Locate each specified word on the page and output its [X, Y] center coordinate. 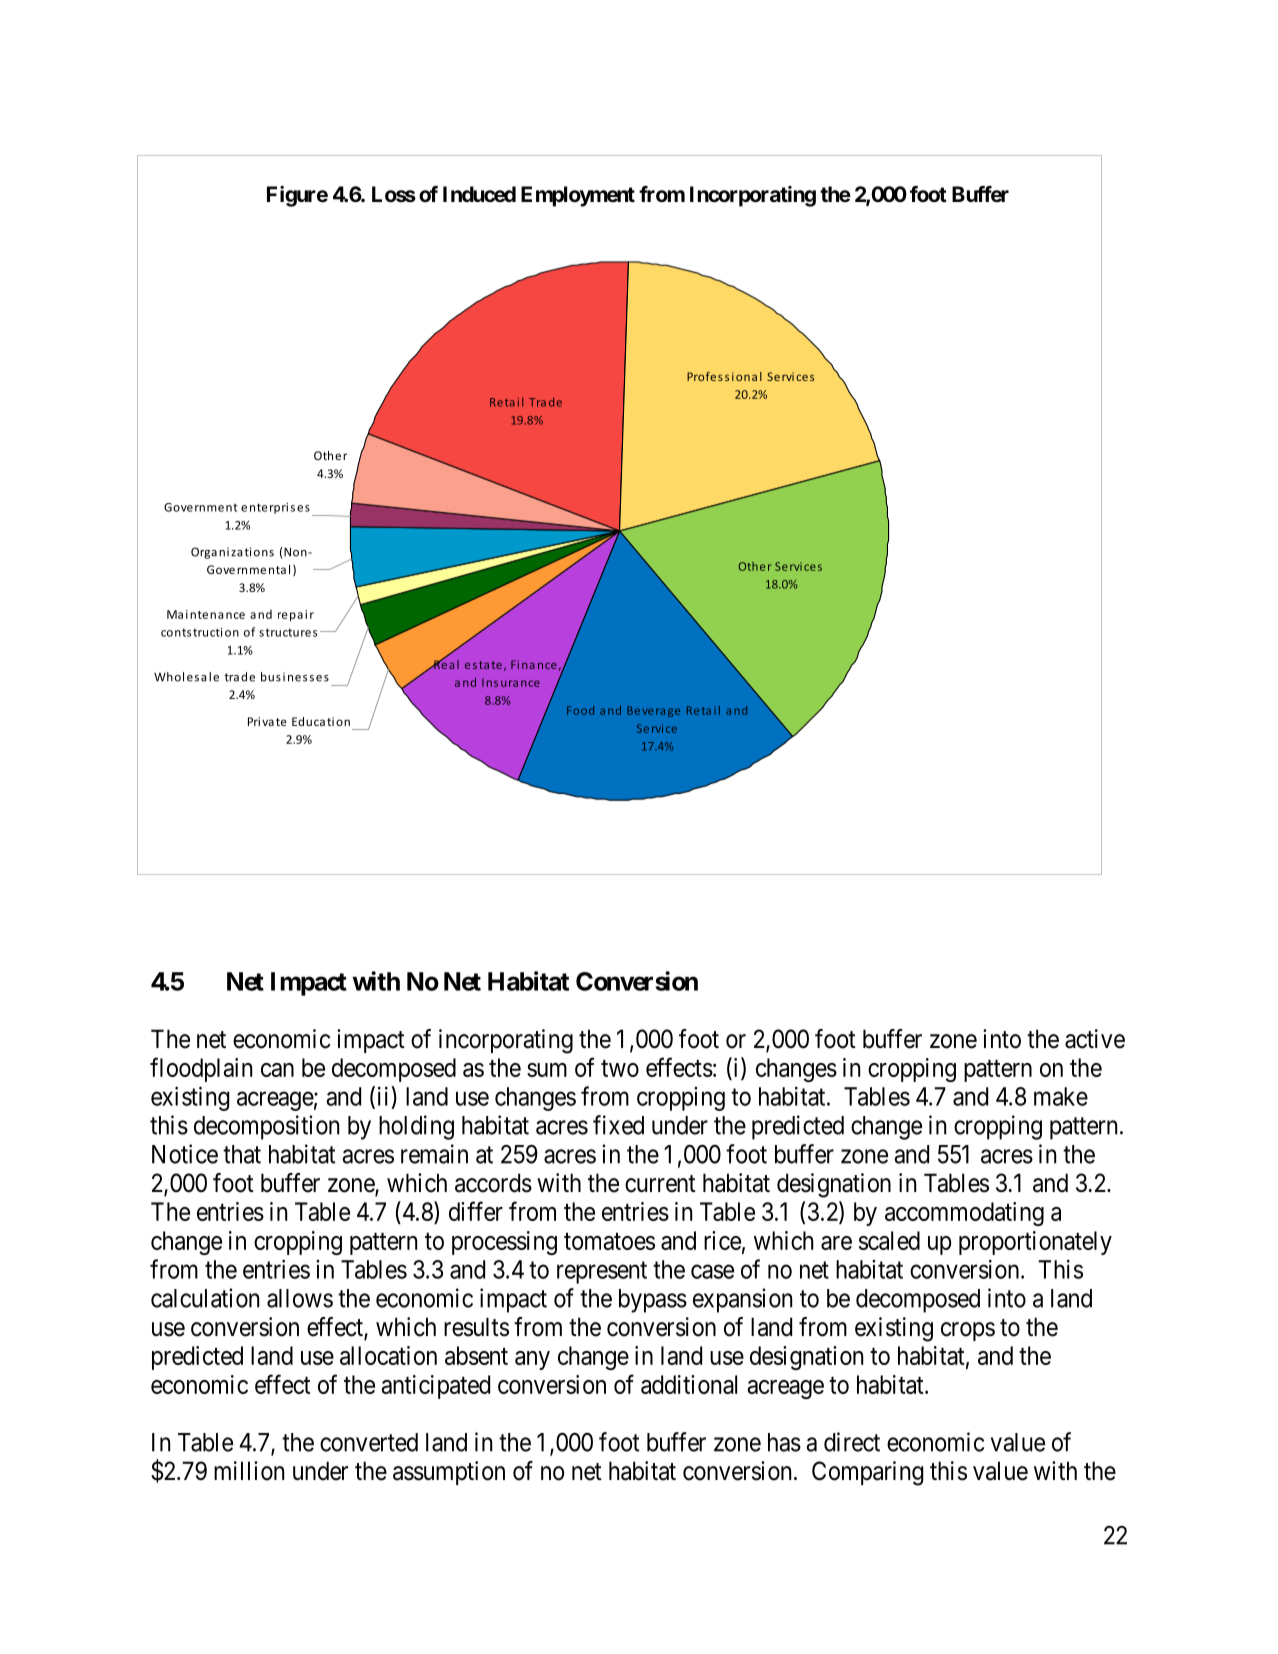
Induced [479, 194]
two [620, 1068]
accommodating [964, 1214]
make [1061, 1096]
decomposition [266, 1127]
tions [259, 552]
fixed [618, 1125]
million [249, 1471]
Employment [578, 196]
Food [580, 710]
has [784, 1442]
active [1095, 1039]
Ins [490, 682]
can [277, 1070]
